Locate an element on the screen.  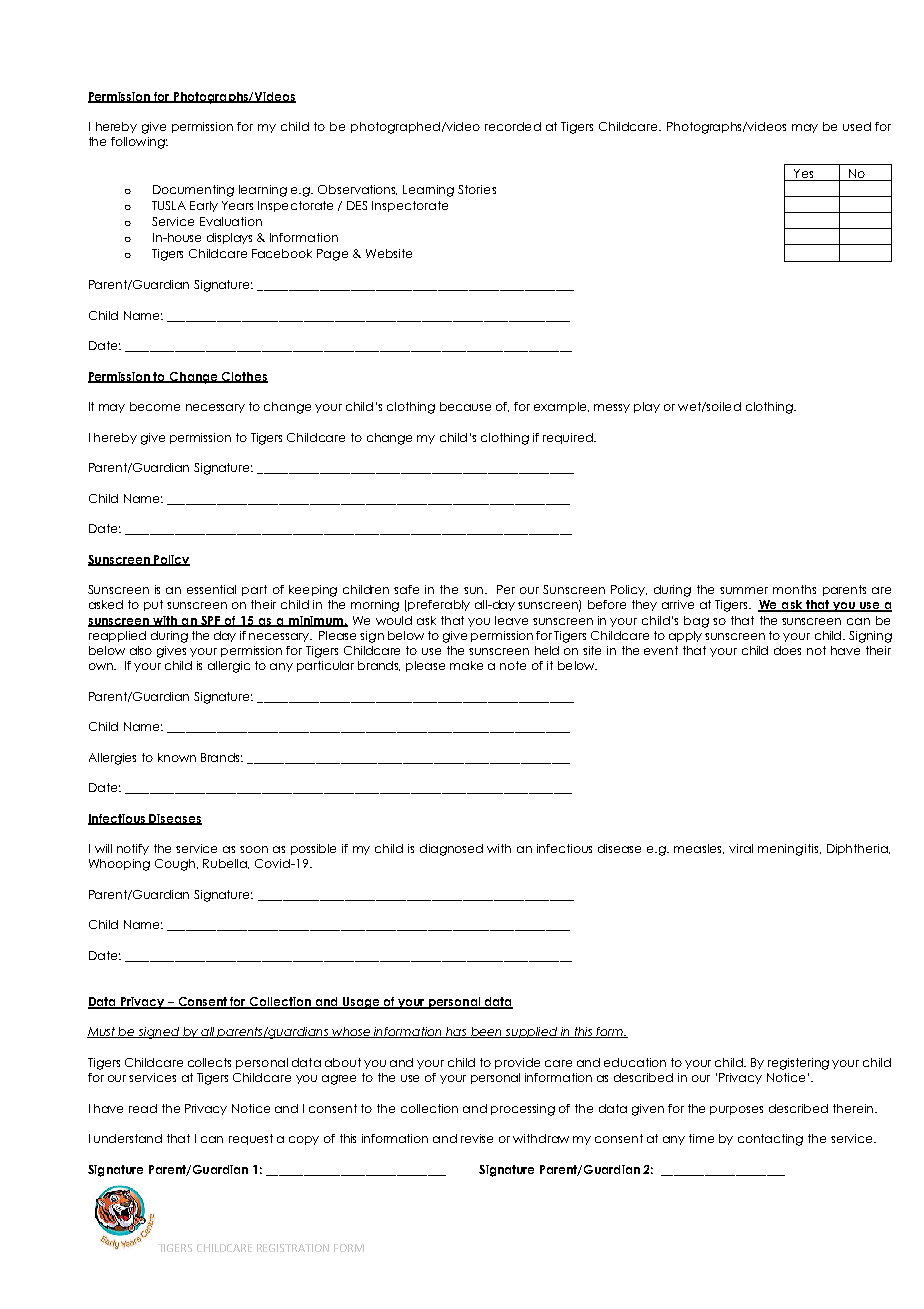
processing is located at coordinates (523, 1110).
